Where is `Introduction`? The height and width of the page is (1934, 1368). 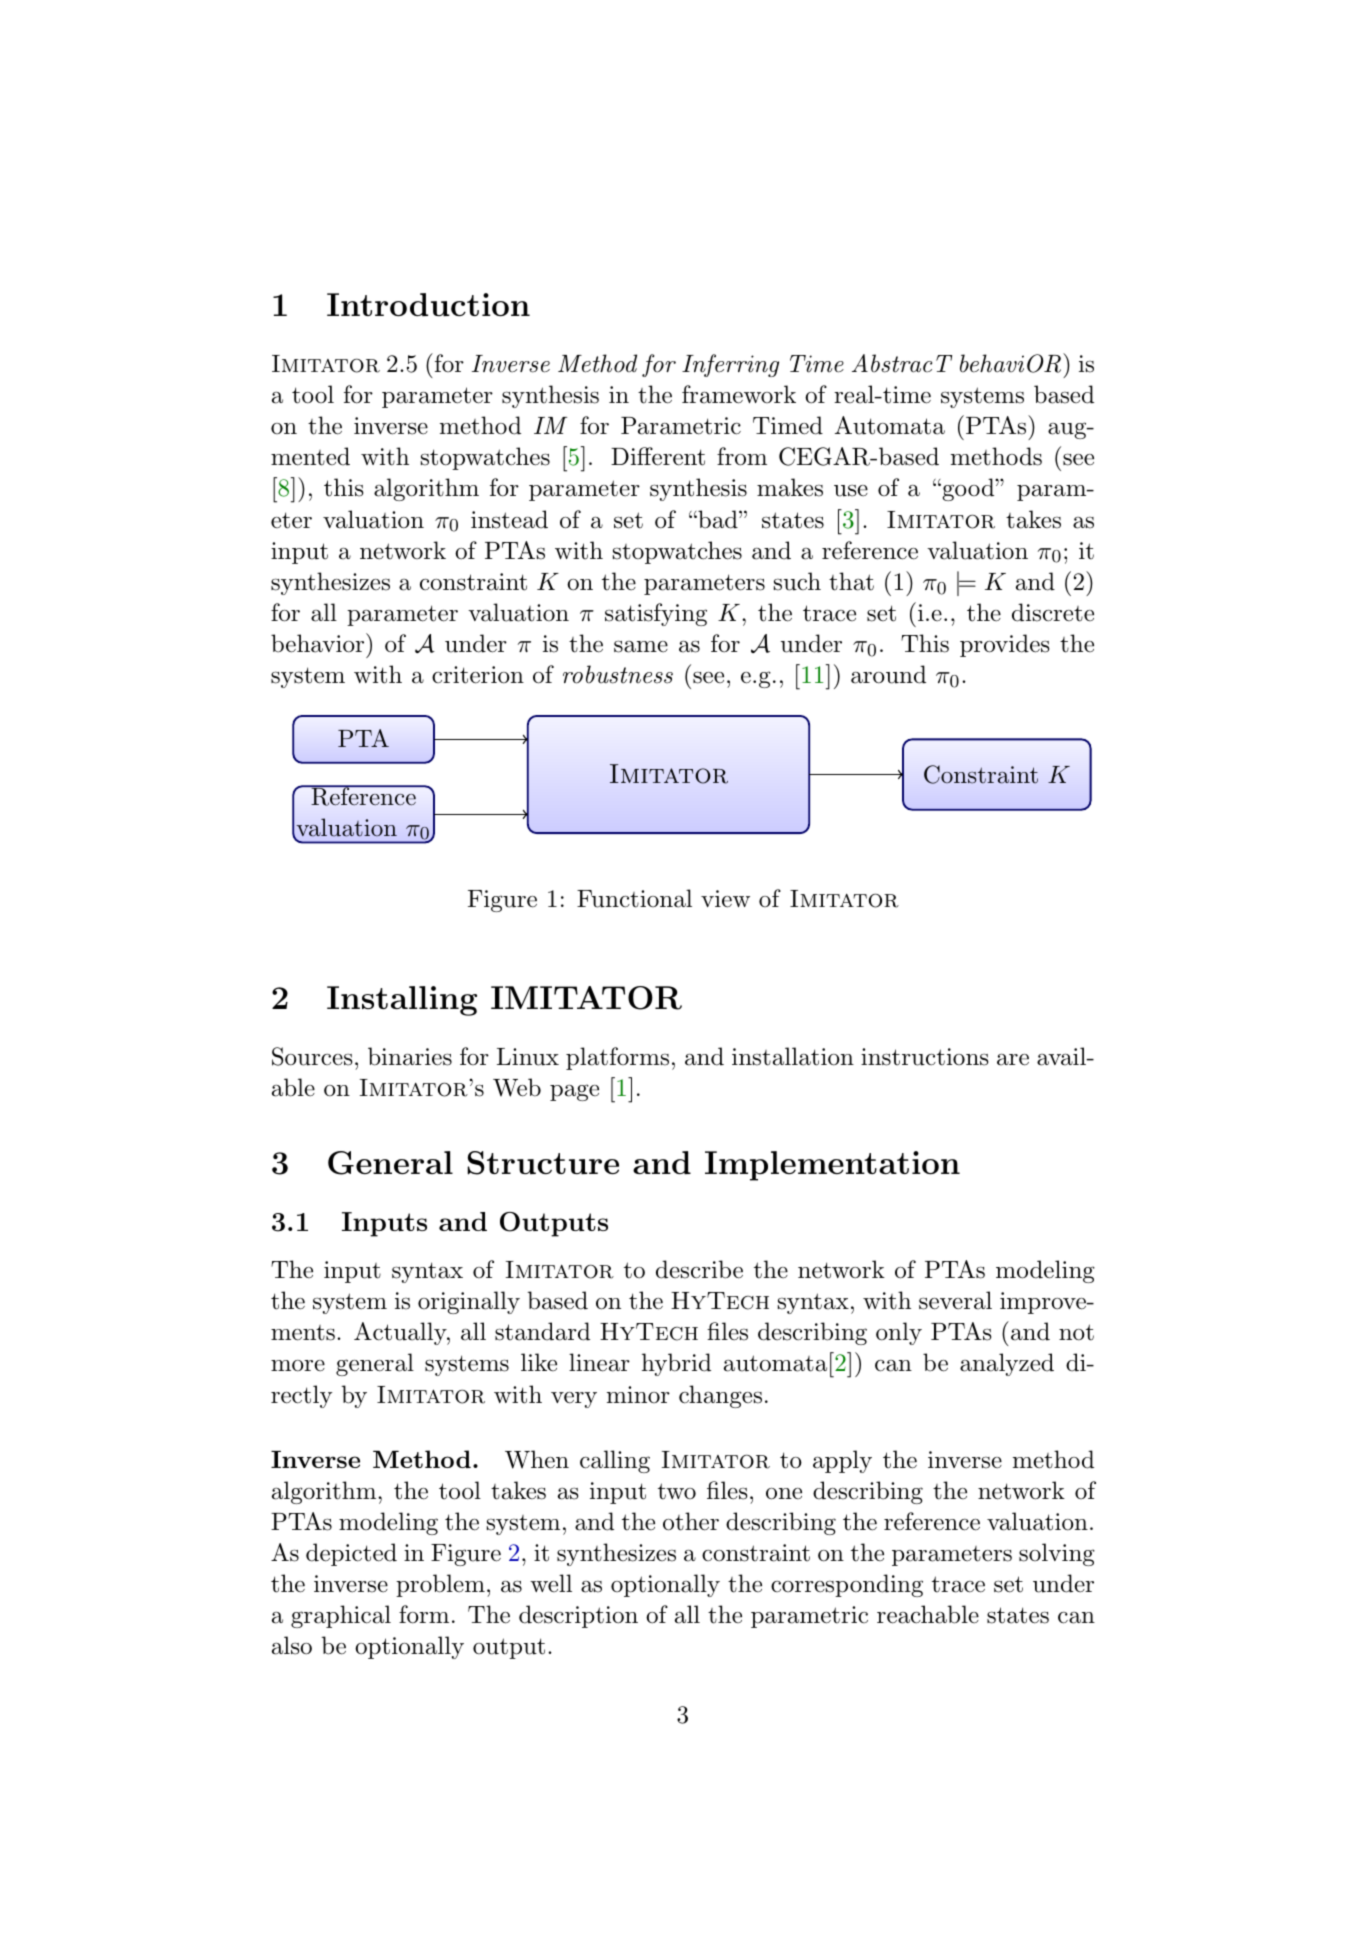
Introduction is located at coordinates (428, 304).
